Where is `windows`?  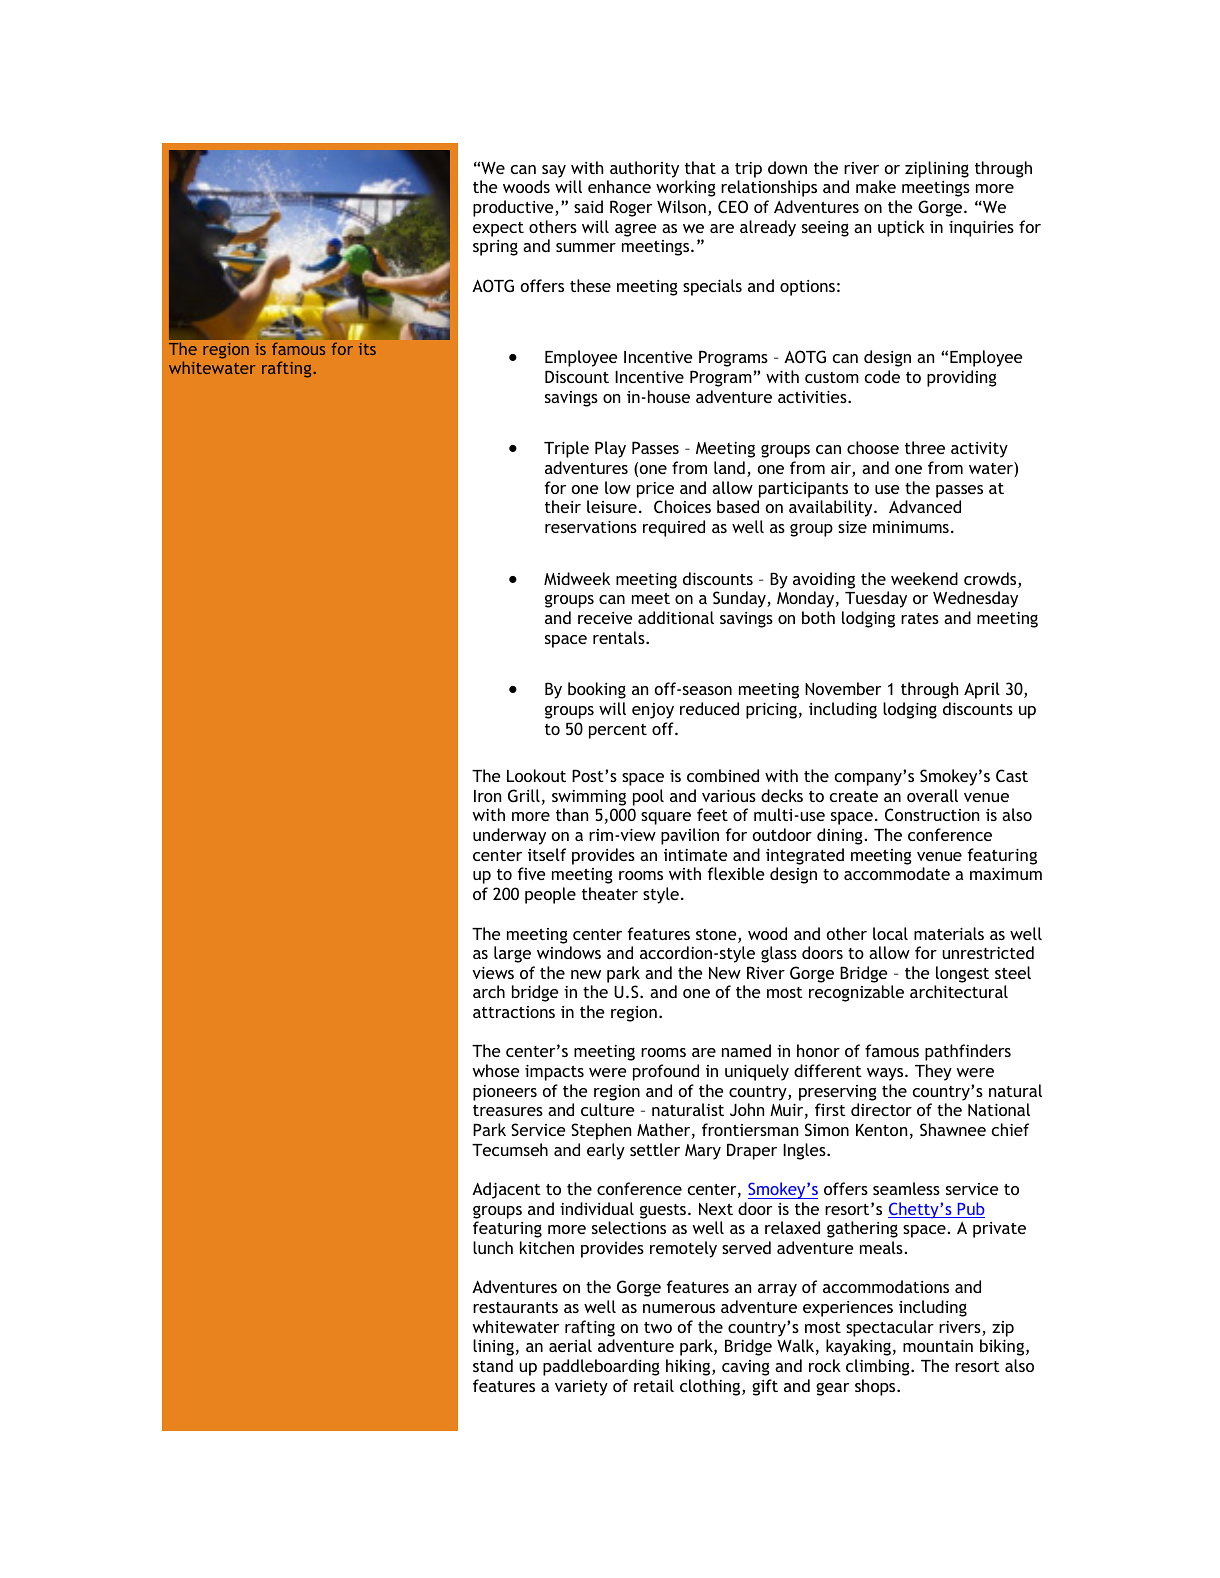
windows is located at coordinates (569, 952).
